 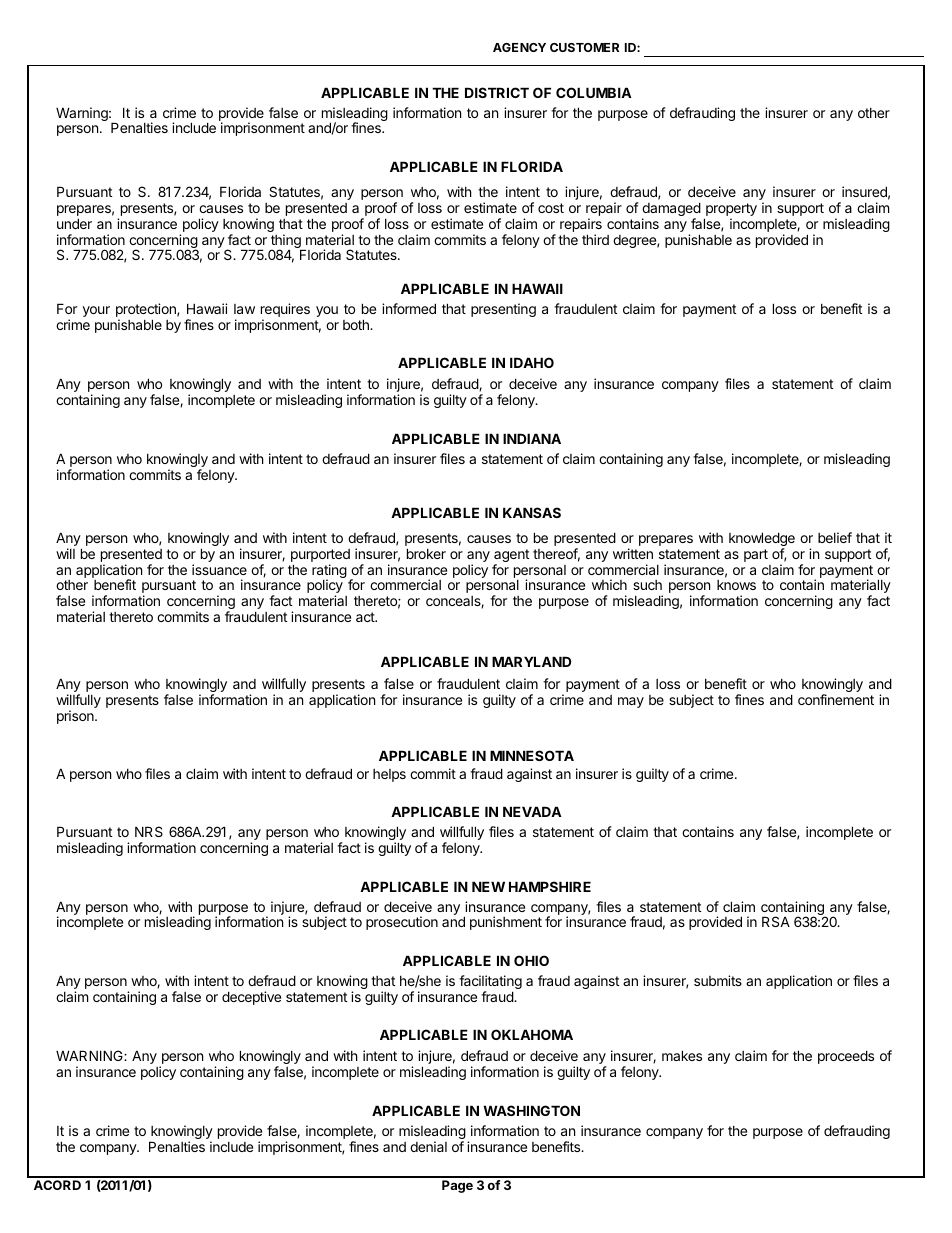 I want to click on under, so click(x=74, y=223).
